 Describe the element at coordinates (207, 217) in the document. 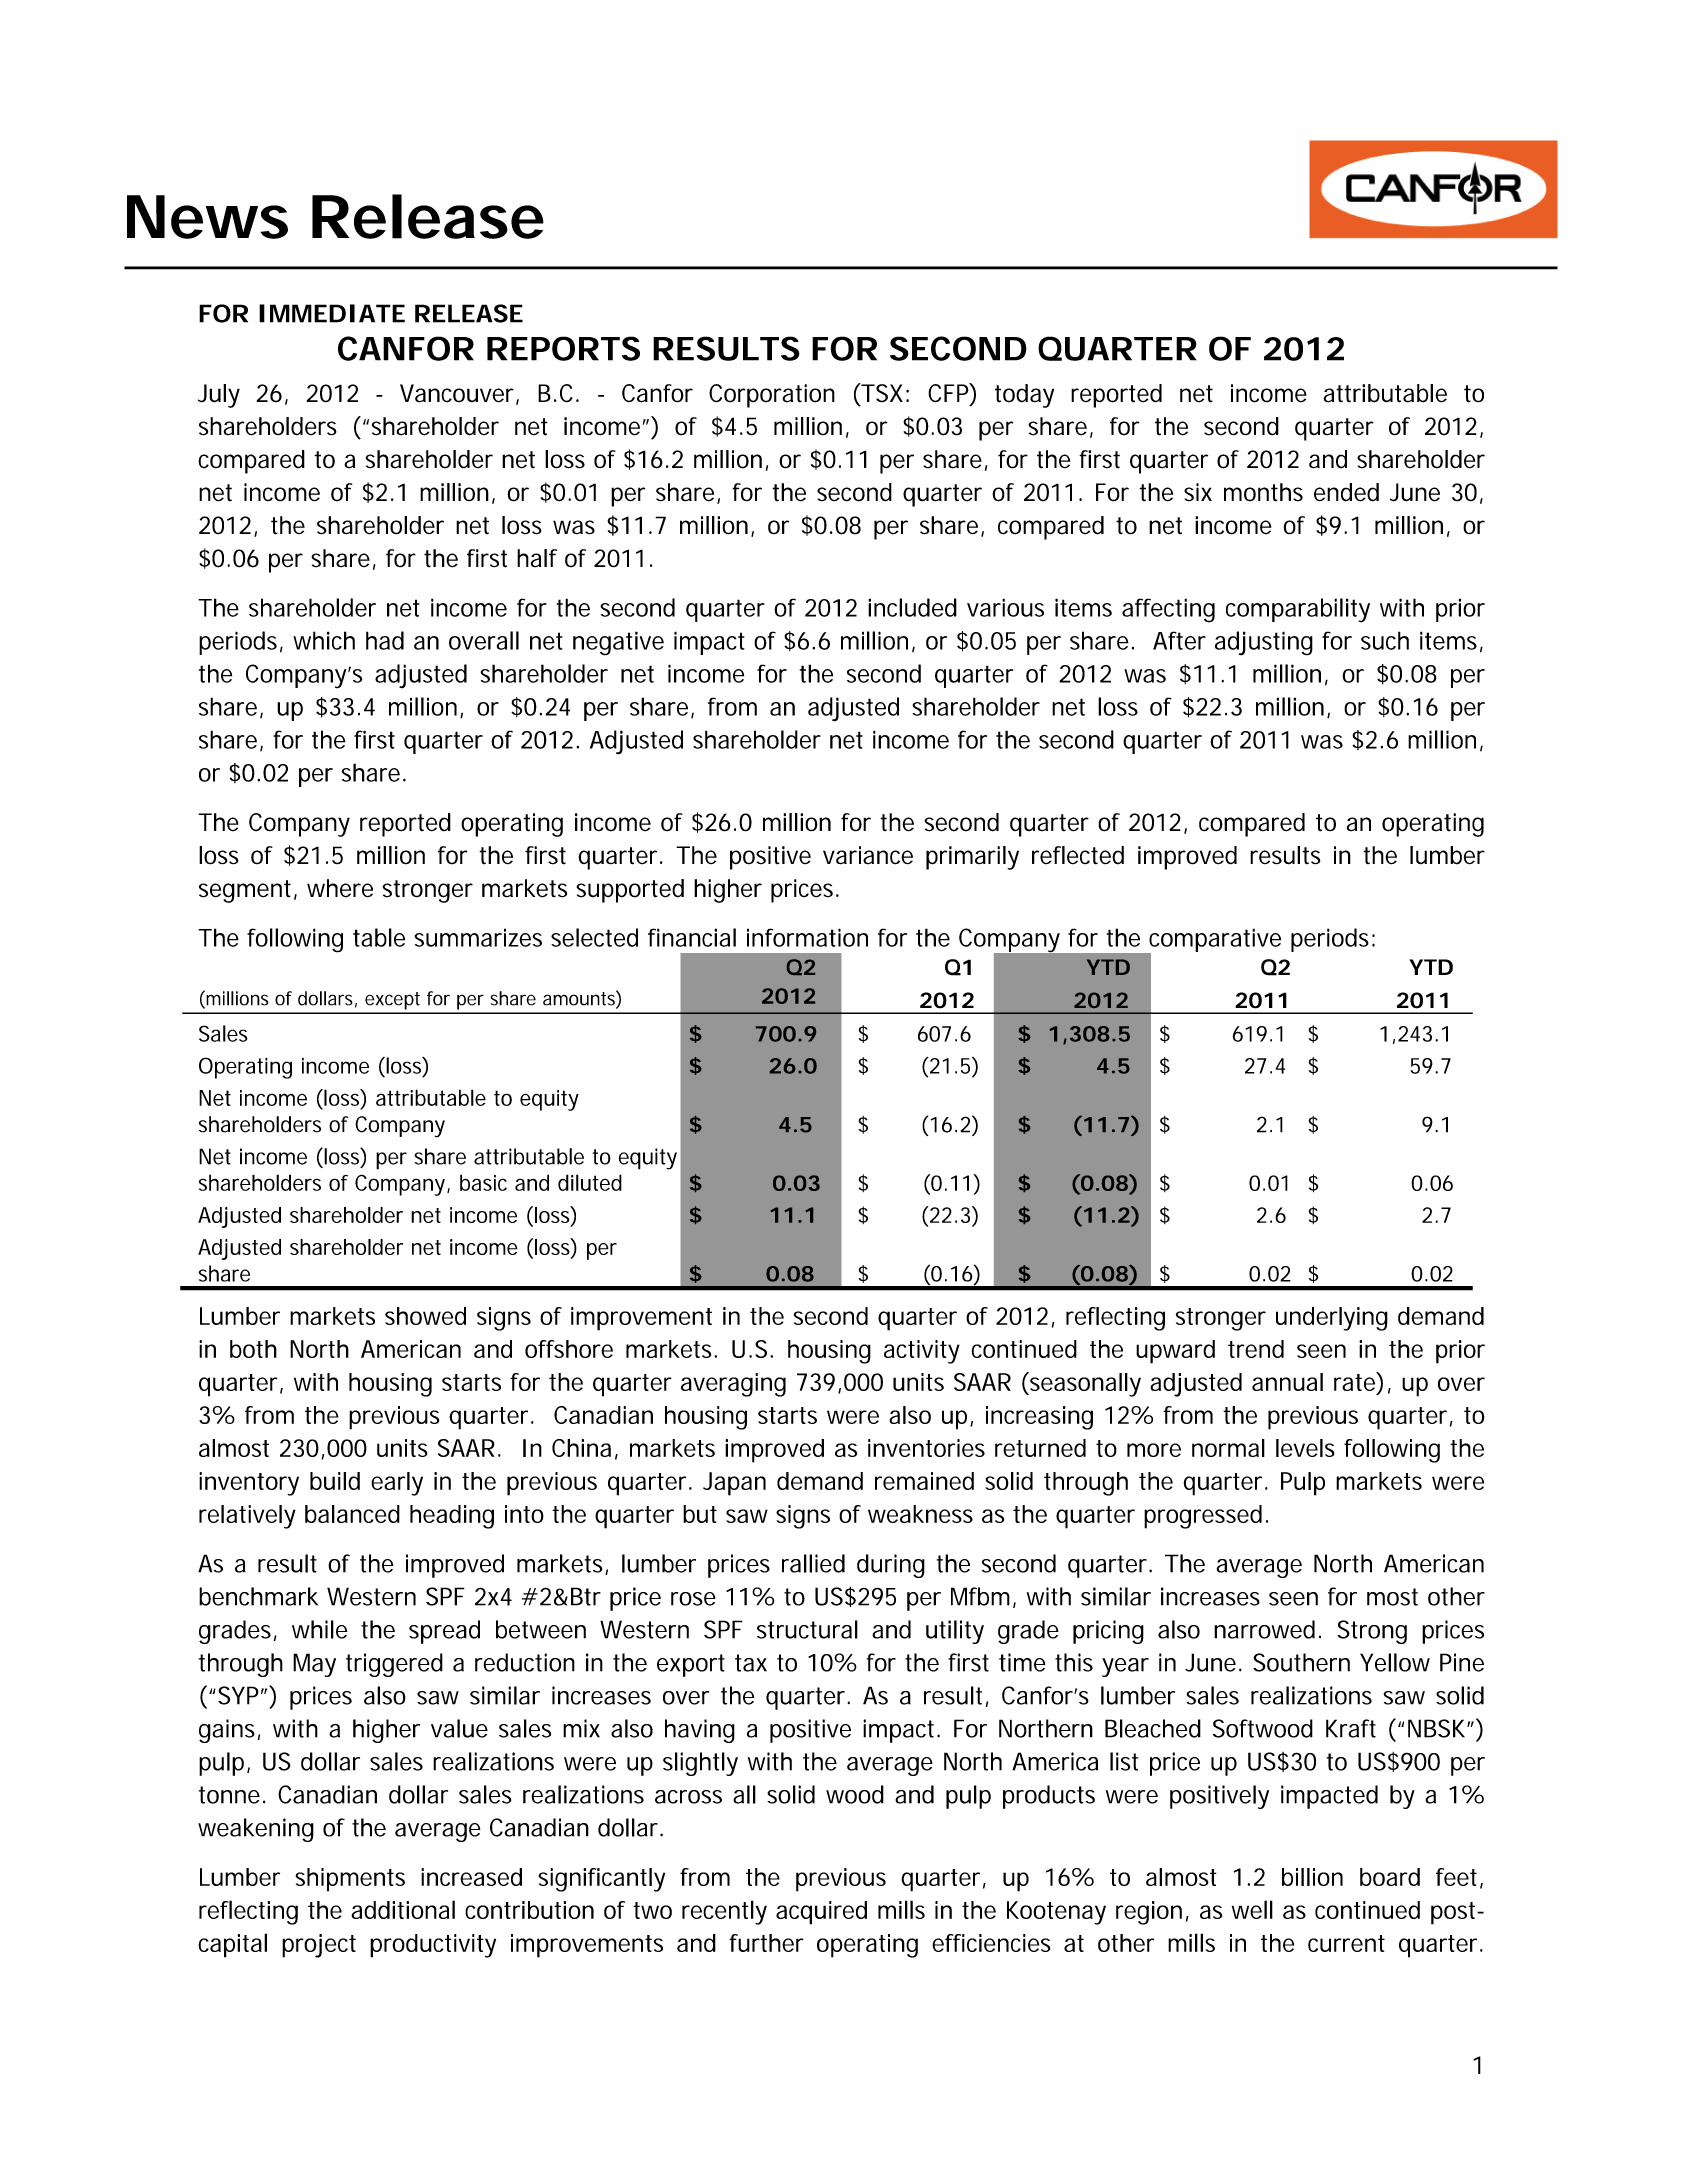

I see `News` at that location.
